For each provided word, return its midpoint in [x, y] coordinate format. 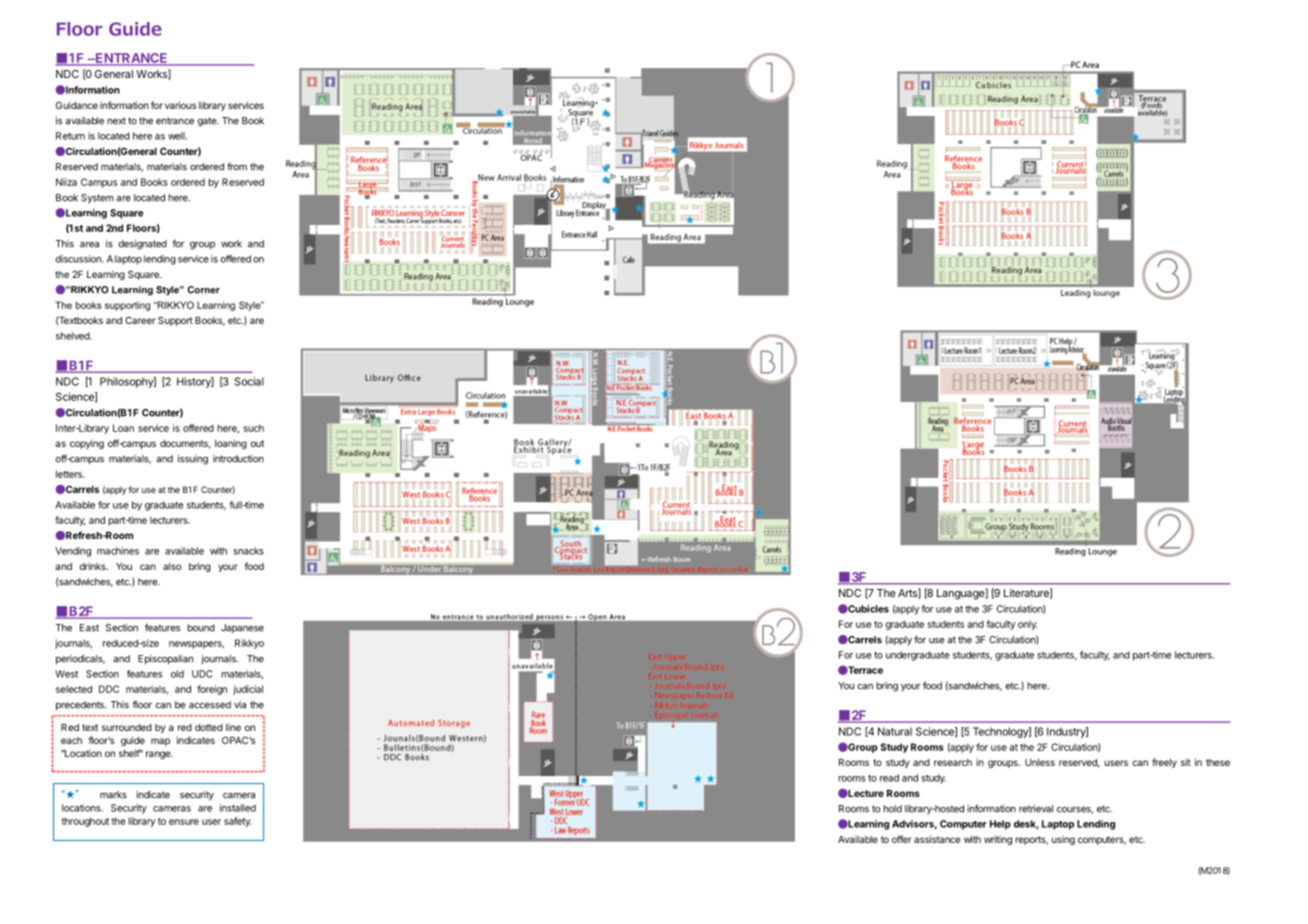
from [237, 167]
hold [892, 809]
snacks [248, 551]
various [180, 105]
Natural [895, 731]
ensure [184, 822]
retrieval [1036, 809]
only [1027, 625]
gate [208, 122]
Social [249, 381]
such [253, 428]
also [172, 566]
